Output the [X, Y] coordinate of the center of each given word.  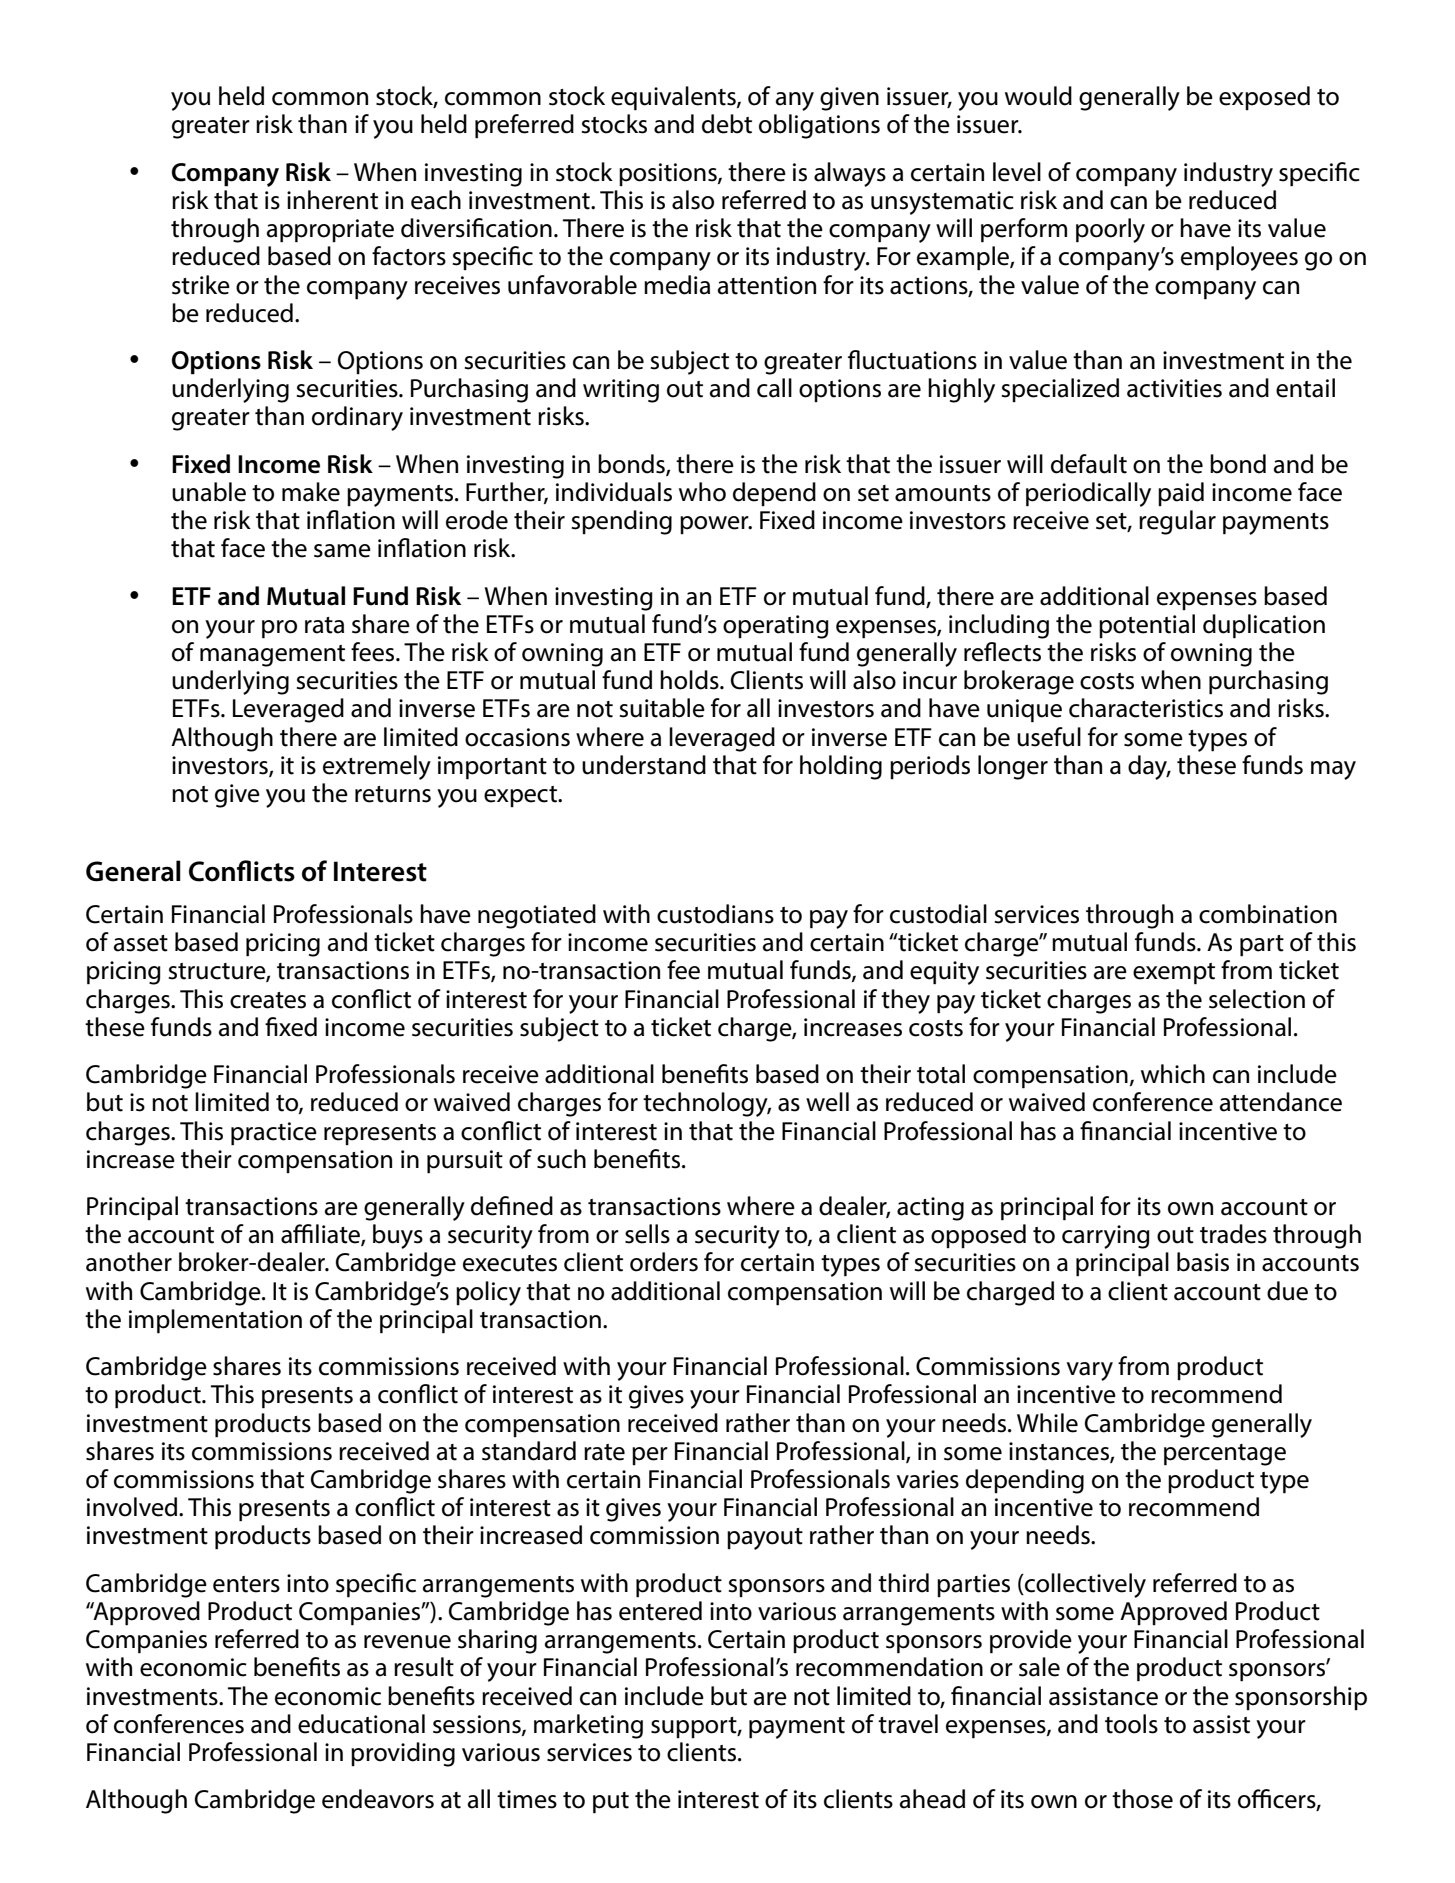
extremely [377, 767]
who [702, 492]
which [1173, 1074]
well [827, 1102]
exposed [1264, 98]
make [311, 492]
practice [274, 1134]
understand [644, 765]
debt [727, 124]
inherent [332, 200]
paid [1181, 494]
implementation [215, 1321]
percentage [1225, 1455]
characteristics [1146, 708]
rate [604, 1452]
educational [361, 1724]
